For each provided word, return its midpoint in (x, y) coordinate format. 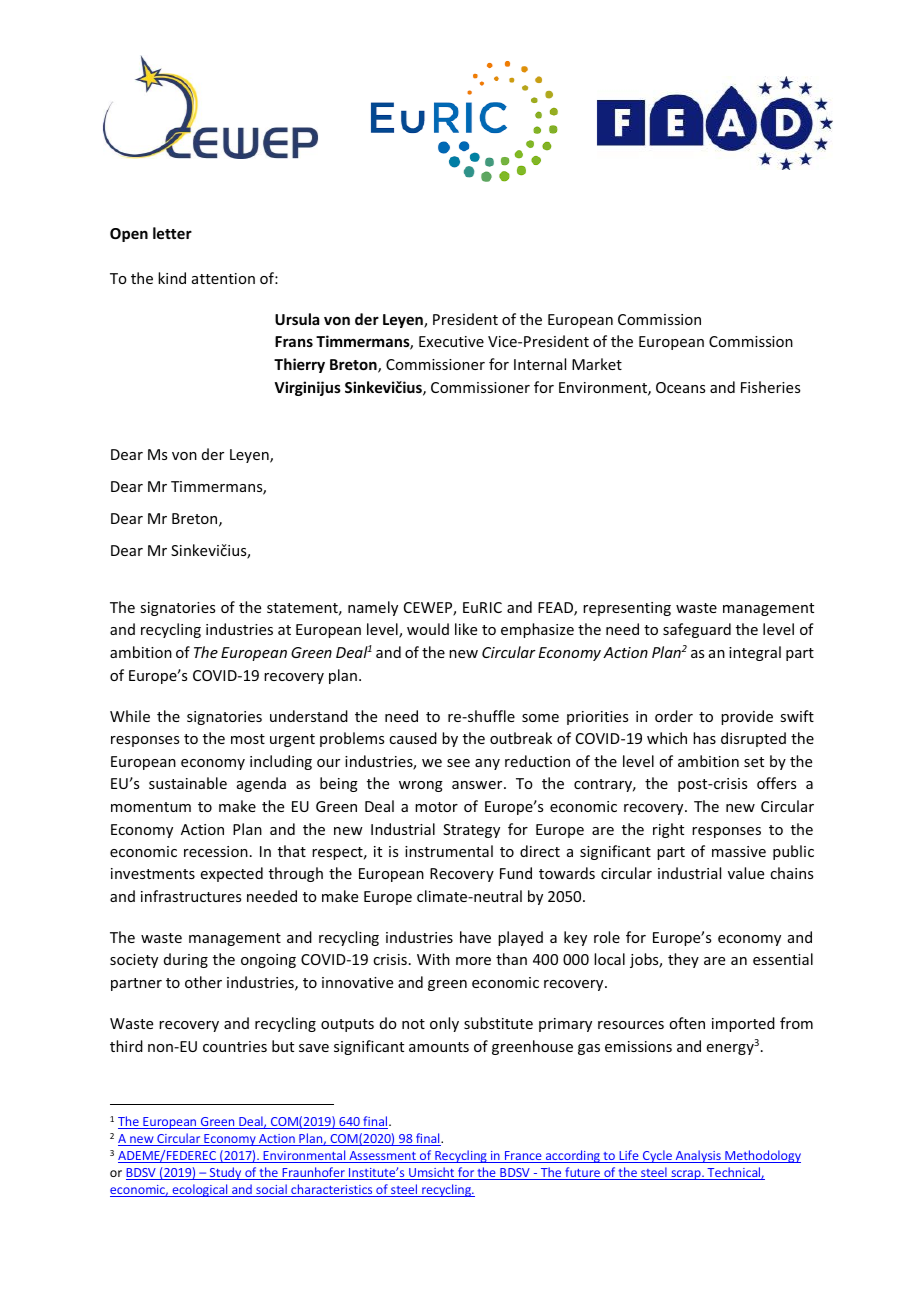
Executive (451, 341)
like (466, 629)
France (523, 1157)
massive (739, 851)
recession (216, 851)
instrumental (449, 851)
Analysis (698, 1156)
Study (225, 1173)
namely (373, 608)
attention (223, 278)
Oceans (680, 387)
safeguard (697, 630)
